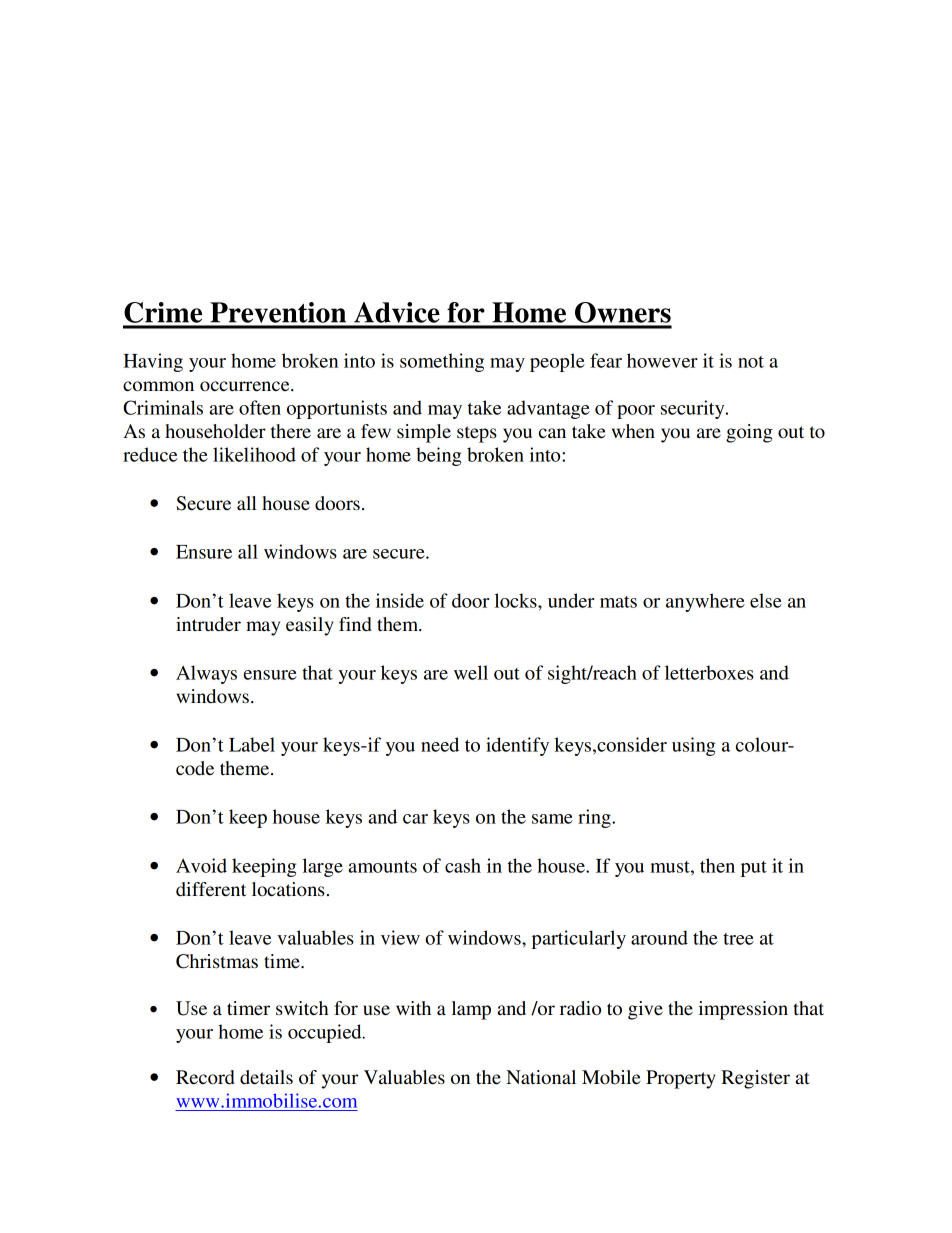 This document has height=1233, width=952. I want to click on different, so click(211, 889).
